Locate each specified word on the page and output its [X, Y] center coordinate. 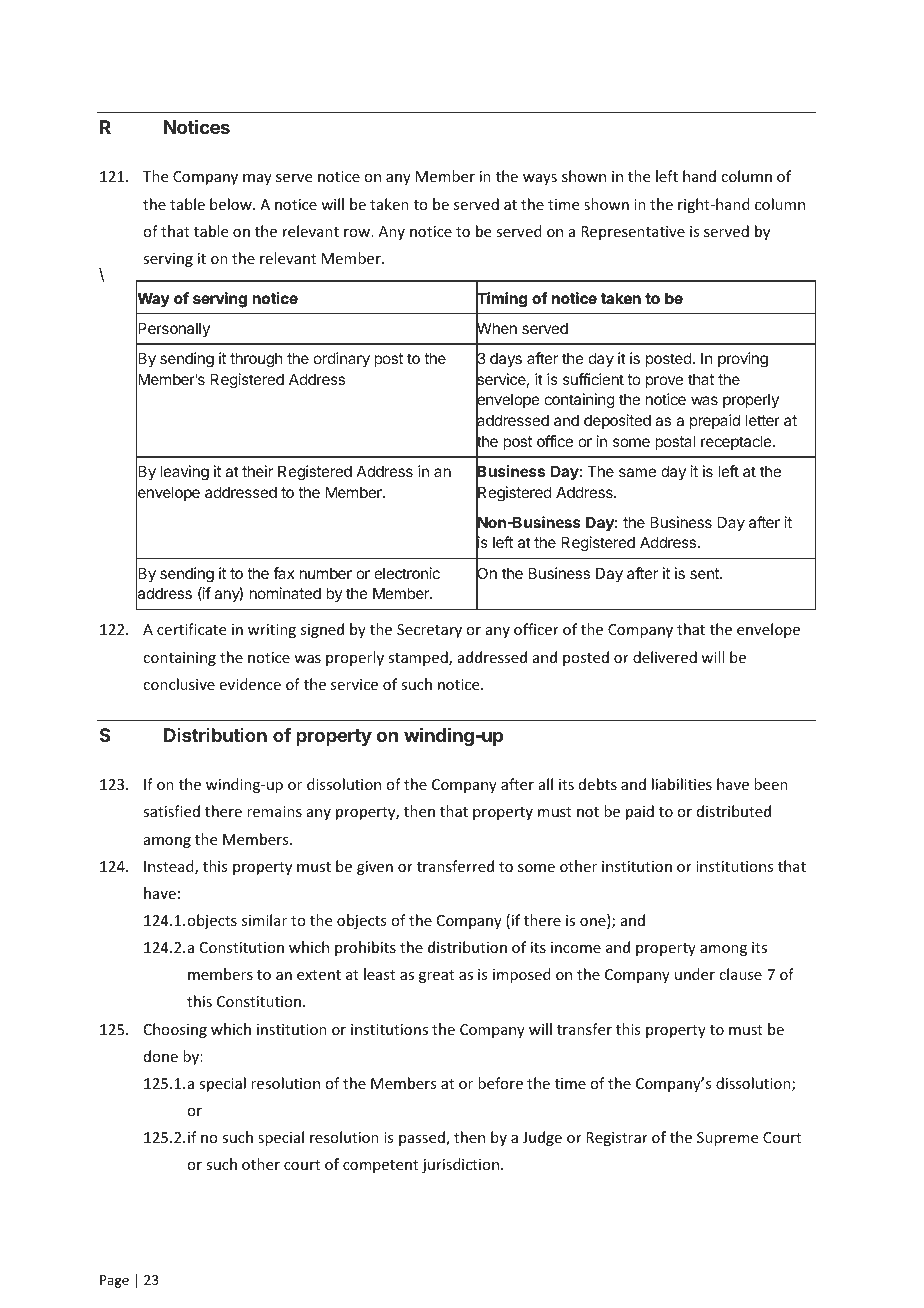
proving [743, 360]
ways [540, 179]
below [232, 204]
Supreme [727, 1139]
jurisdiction [462, 1165]
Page [114, 1281]
